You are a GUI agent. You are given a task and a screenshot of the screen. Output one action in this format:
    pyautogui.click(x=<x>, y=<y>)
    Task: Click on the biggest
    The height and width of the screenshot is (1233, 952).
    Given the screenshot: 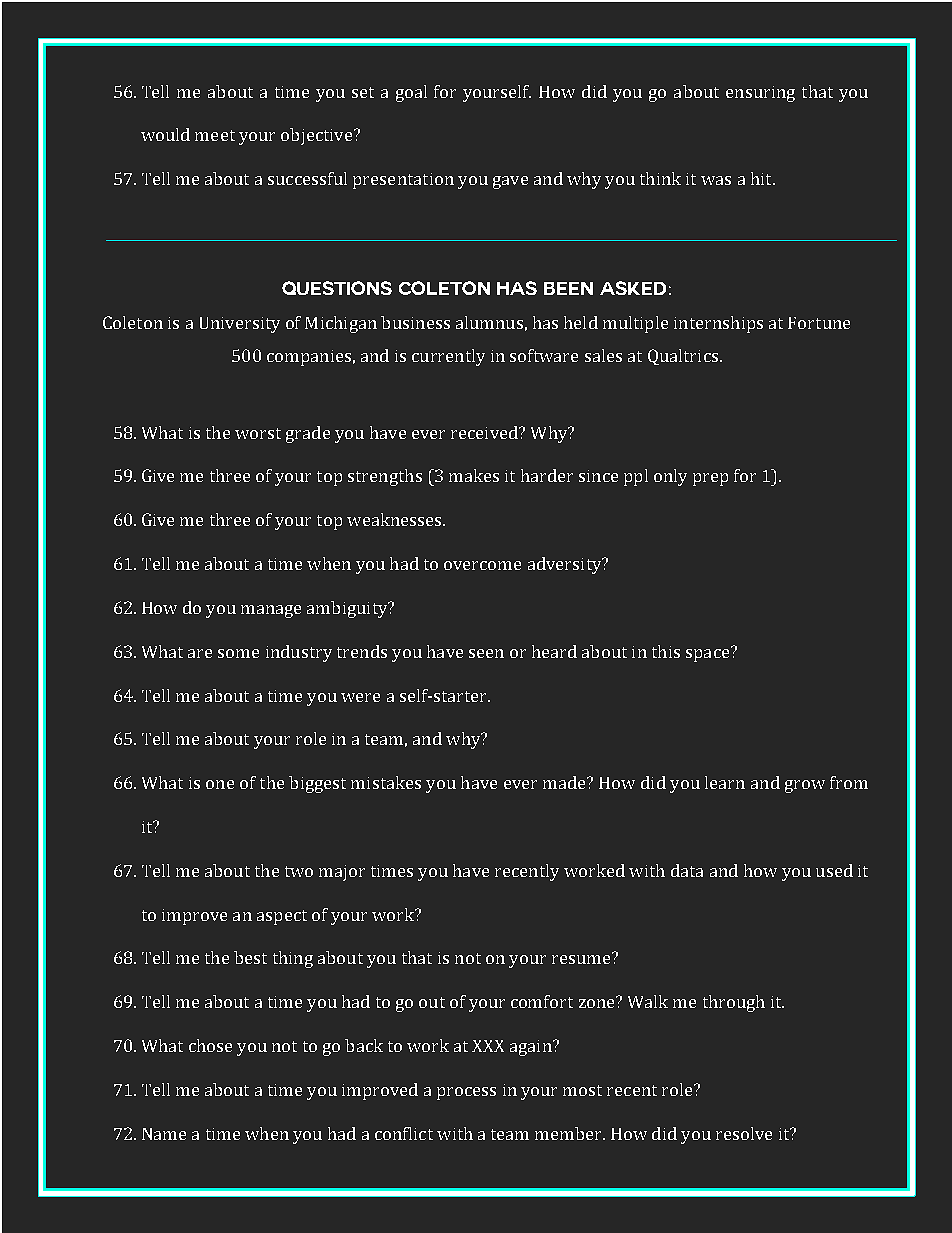 What is the action you would take?
    pyautogui.click(x=317, y=784)
